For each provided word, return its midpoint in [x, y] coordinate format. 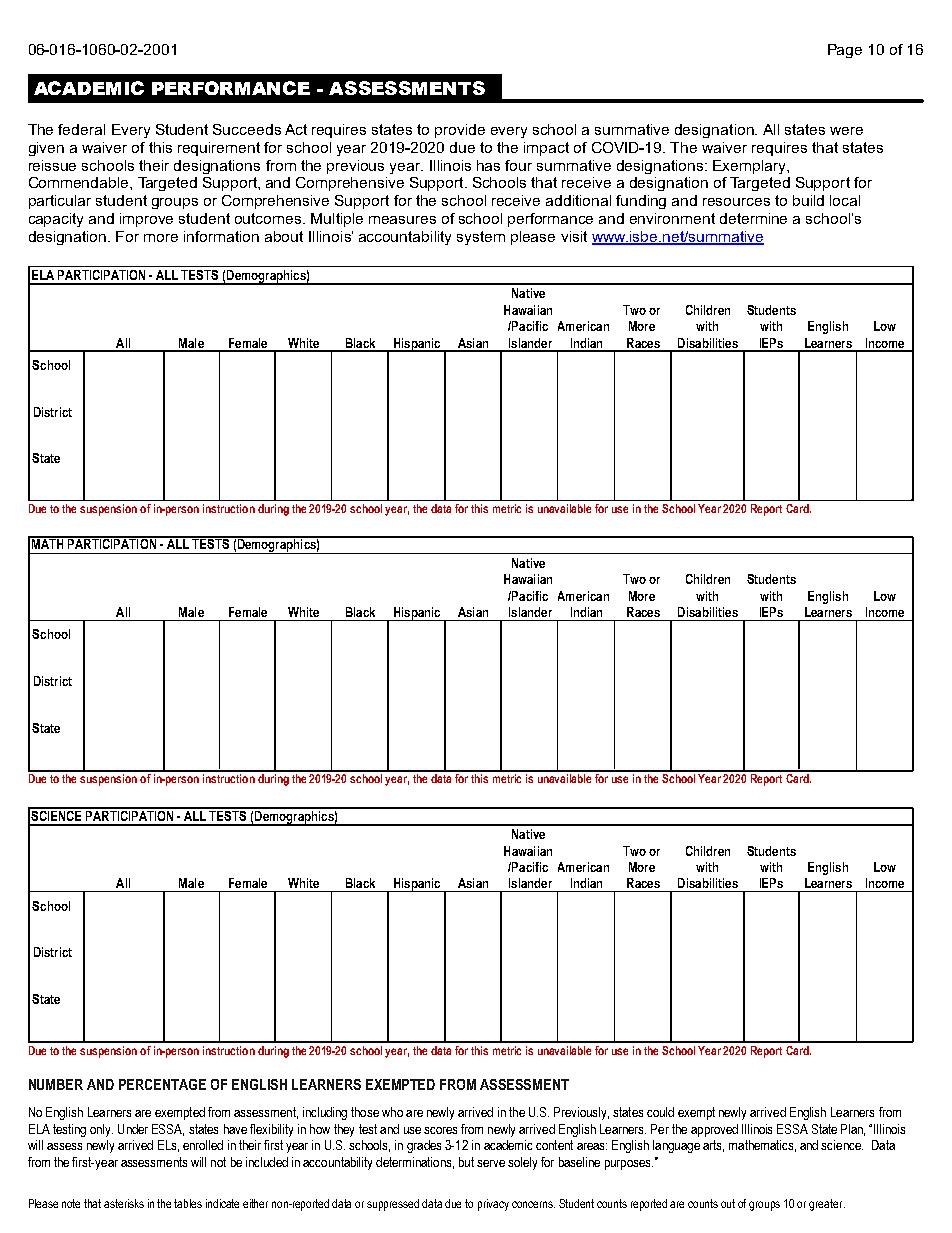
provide [460, 131]
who [392, 1112]
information [221, 236]
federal [81, 129]
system [481, 238]
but [466, 1162]
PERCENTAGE [162, 1084]
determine [753, 218]
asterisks [124, 1203]
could [660, 1112]
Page [845, 51]
